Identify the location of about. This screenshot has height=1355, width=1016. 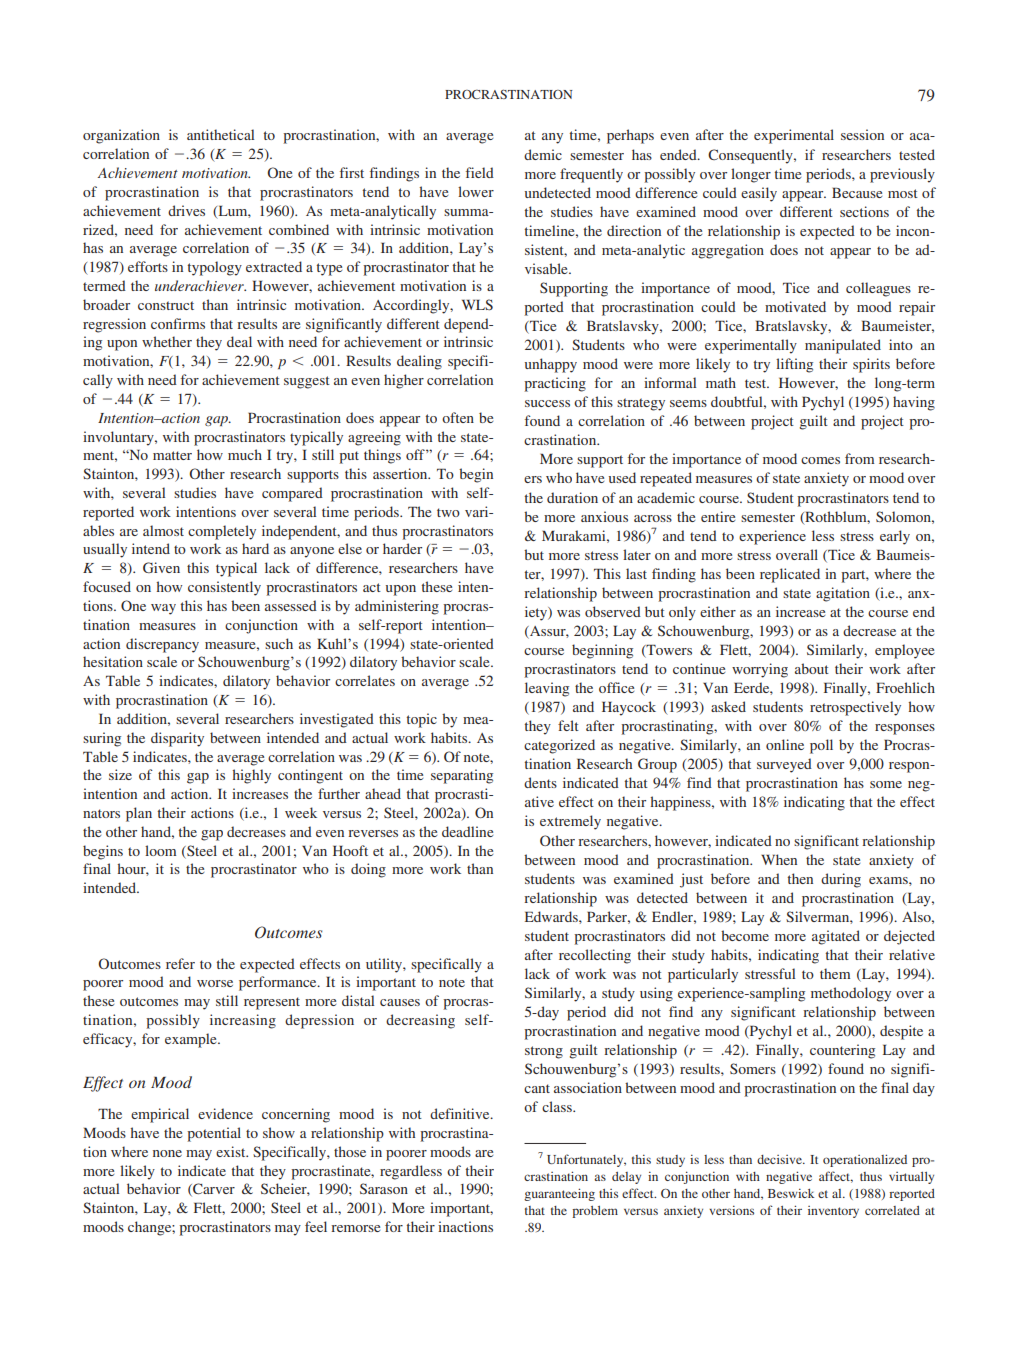
(812, 668).
